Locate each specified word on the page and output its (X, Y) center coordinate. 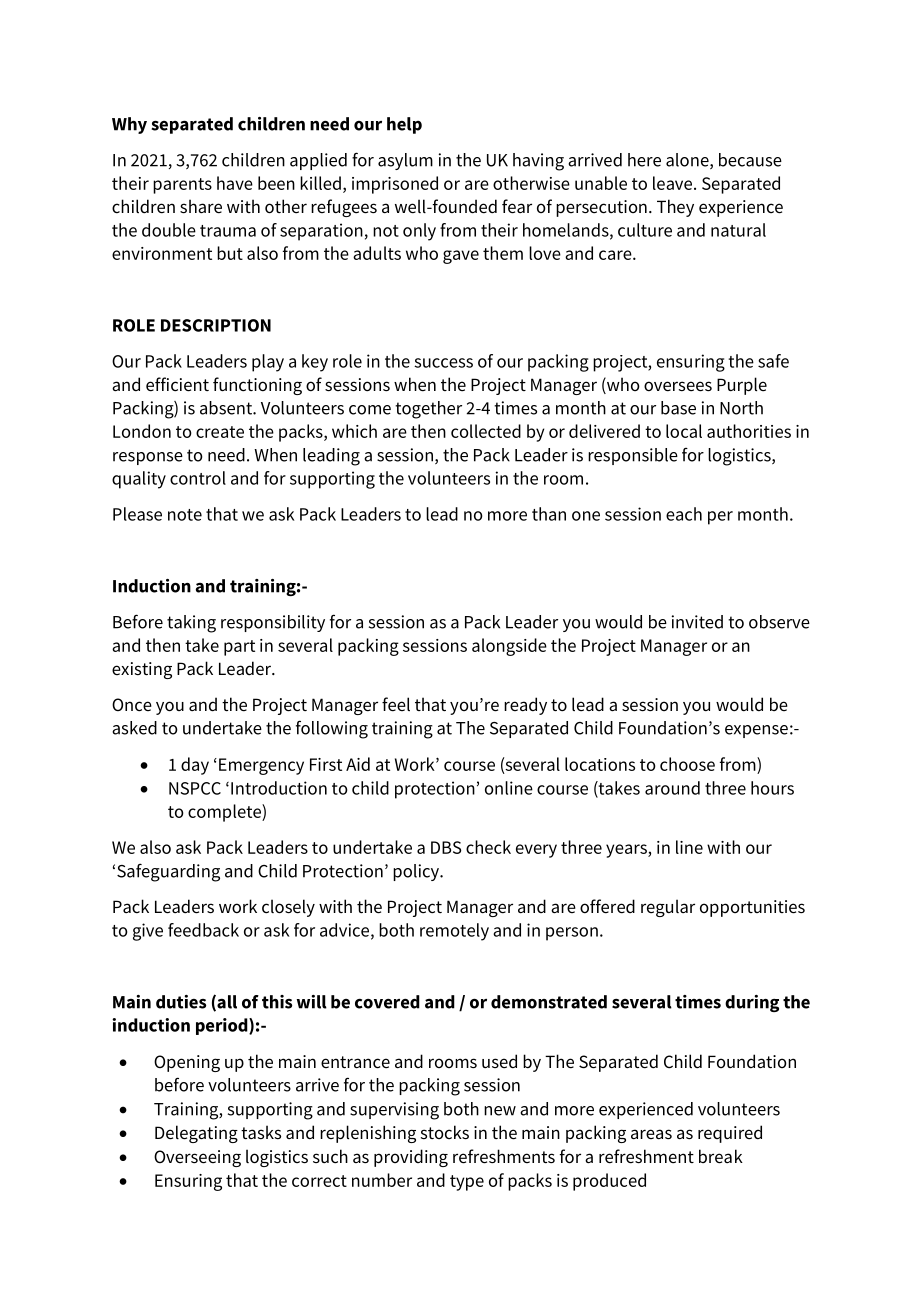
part (239, 648)
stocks (445, 1132)
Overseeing (197, 1158)
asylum (405, 161)
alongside (509, 647)
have (235, 183)
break (721, 1156)
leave (672, 183)
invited (697, 622)
